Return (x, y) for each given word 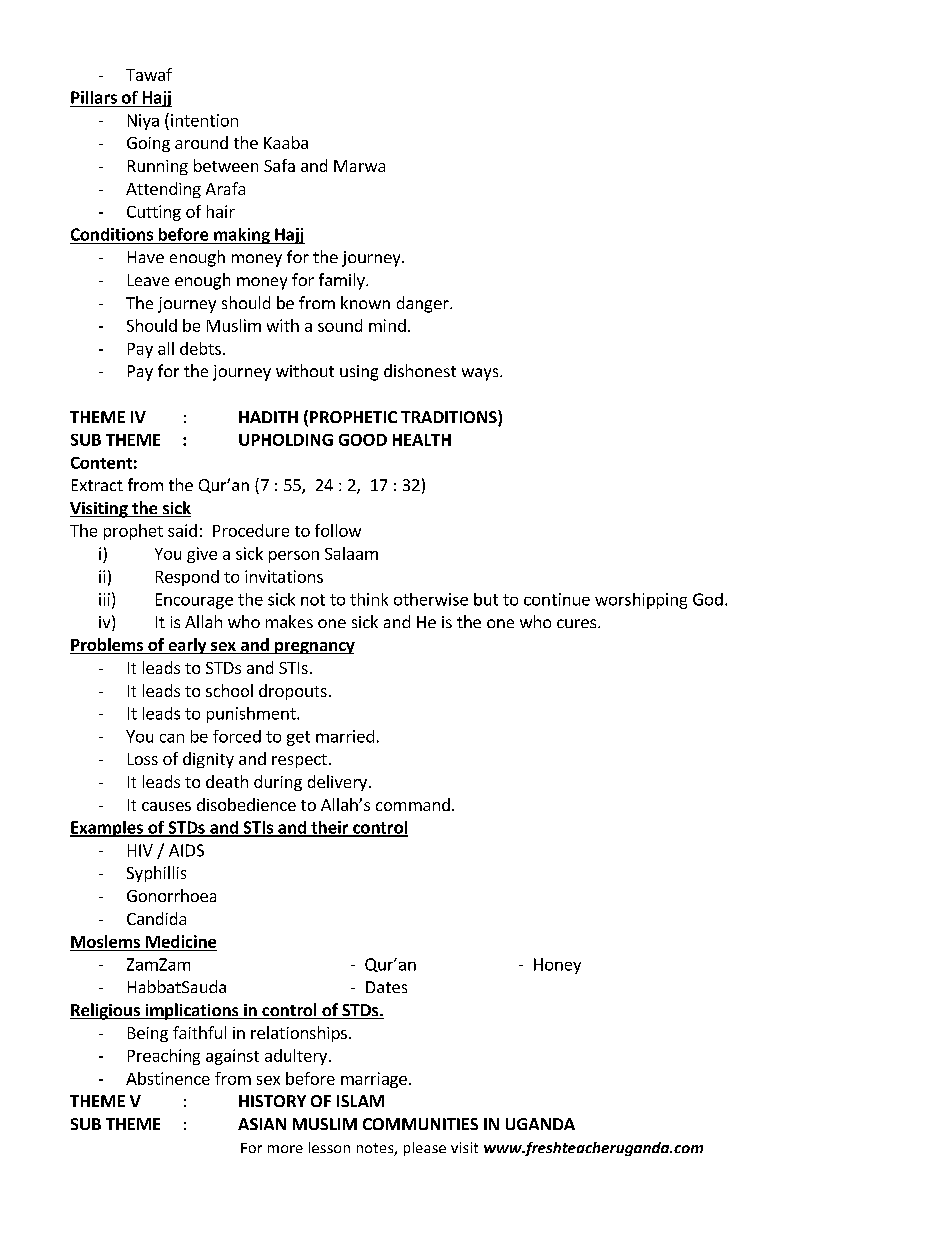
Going (148, 144)
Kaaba (286, 142)
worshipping (641, 601)
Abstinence (168, 1078)
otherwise (431, 599)
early (187, 646)
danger (424, 304)
